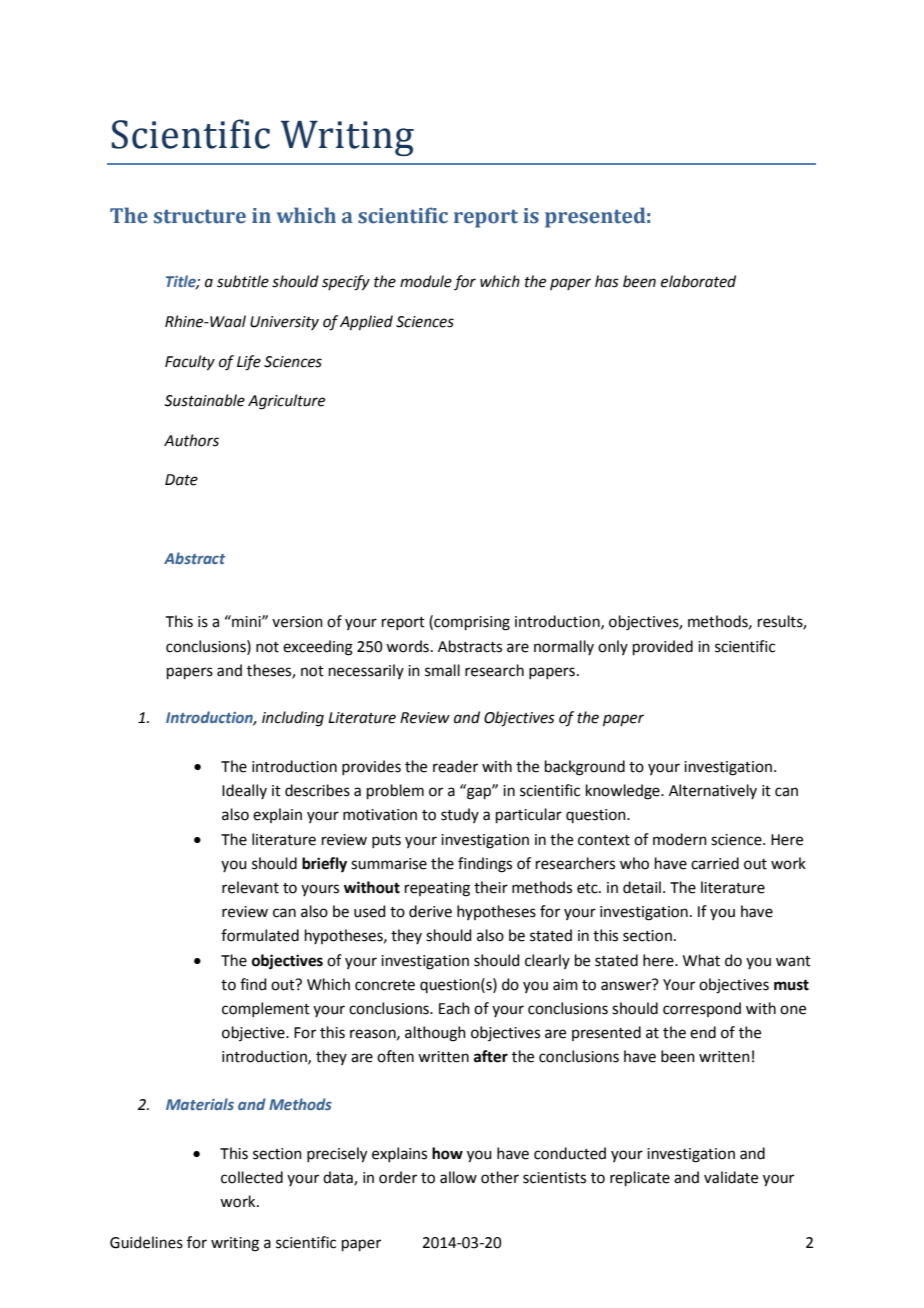 This screenshot has height=1308, width=924. What do you see at coordinates (715, 863) in the screenshot?
I see `carried` at bounding box center [715, 863].
